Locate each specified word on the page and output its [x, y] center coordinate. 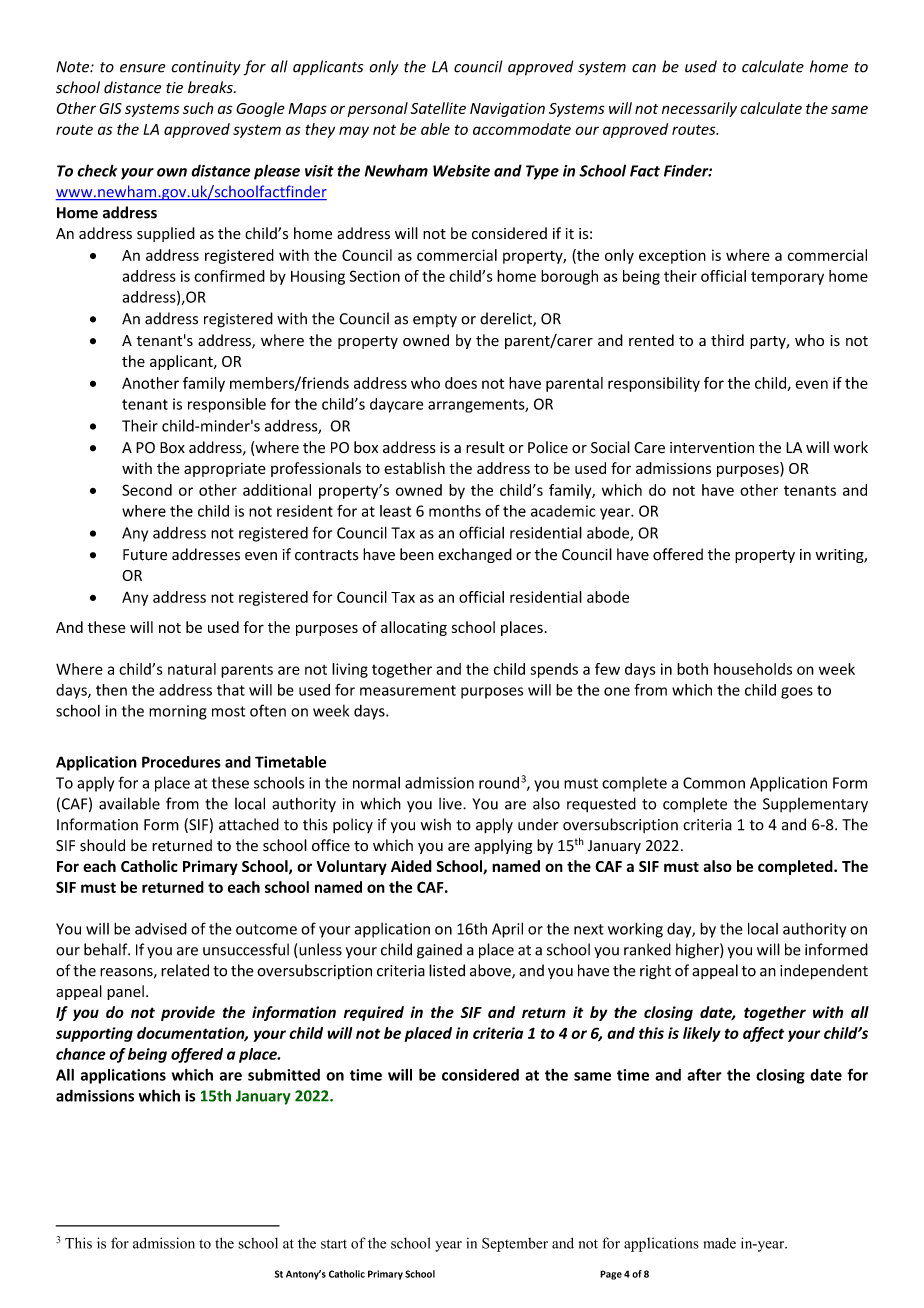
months [455, 511]
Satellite [438, 108]
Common [714, 783]
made [720, 1243]
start [334, 1244]
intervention [712, 448]
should [102, 845]
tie [174, 88]
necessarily [699, 109]
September [515, 1245]
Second [147, 490]
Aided [411, 866]
